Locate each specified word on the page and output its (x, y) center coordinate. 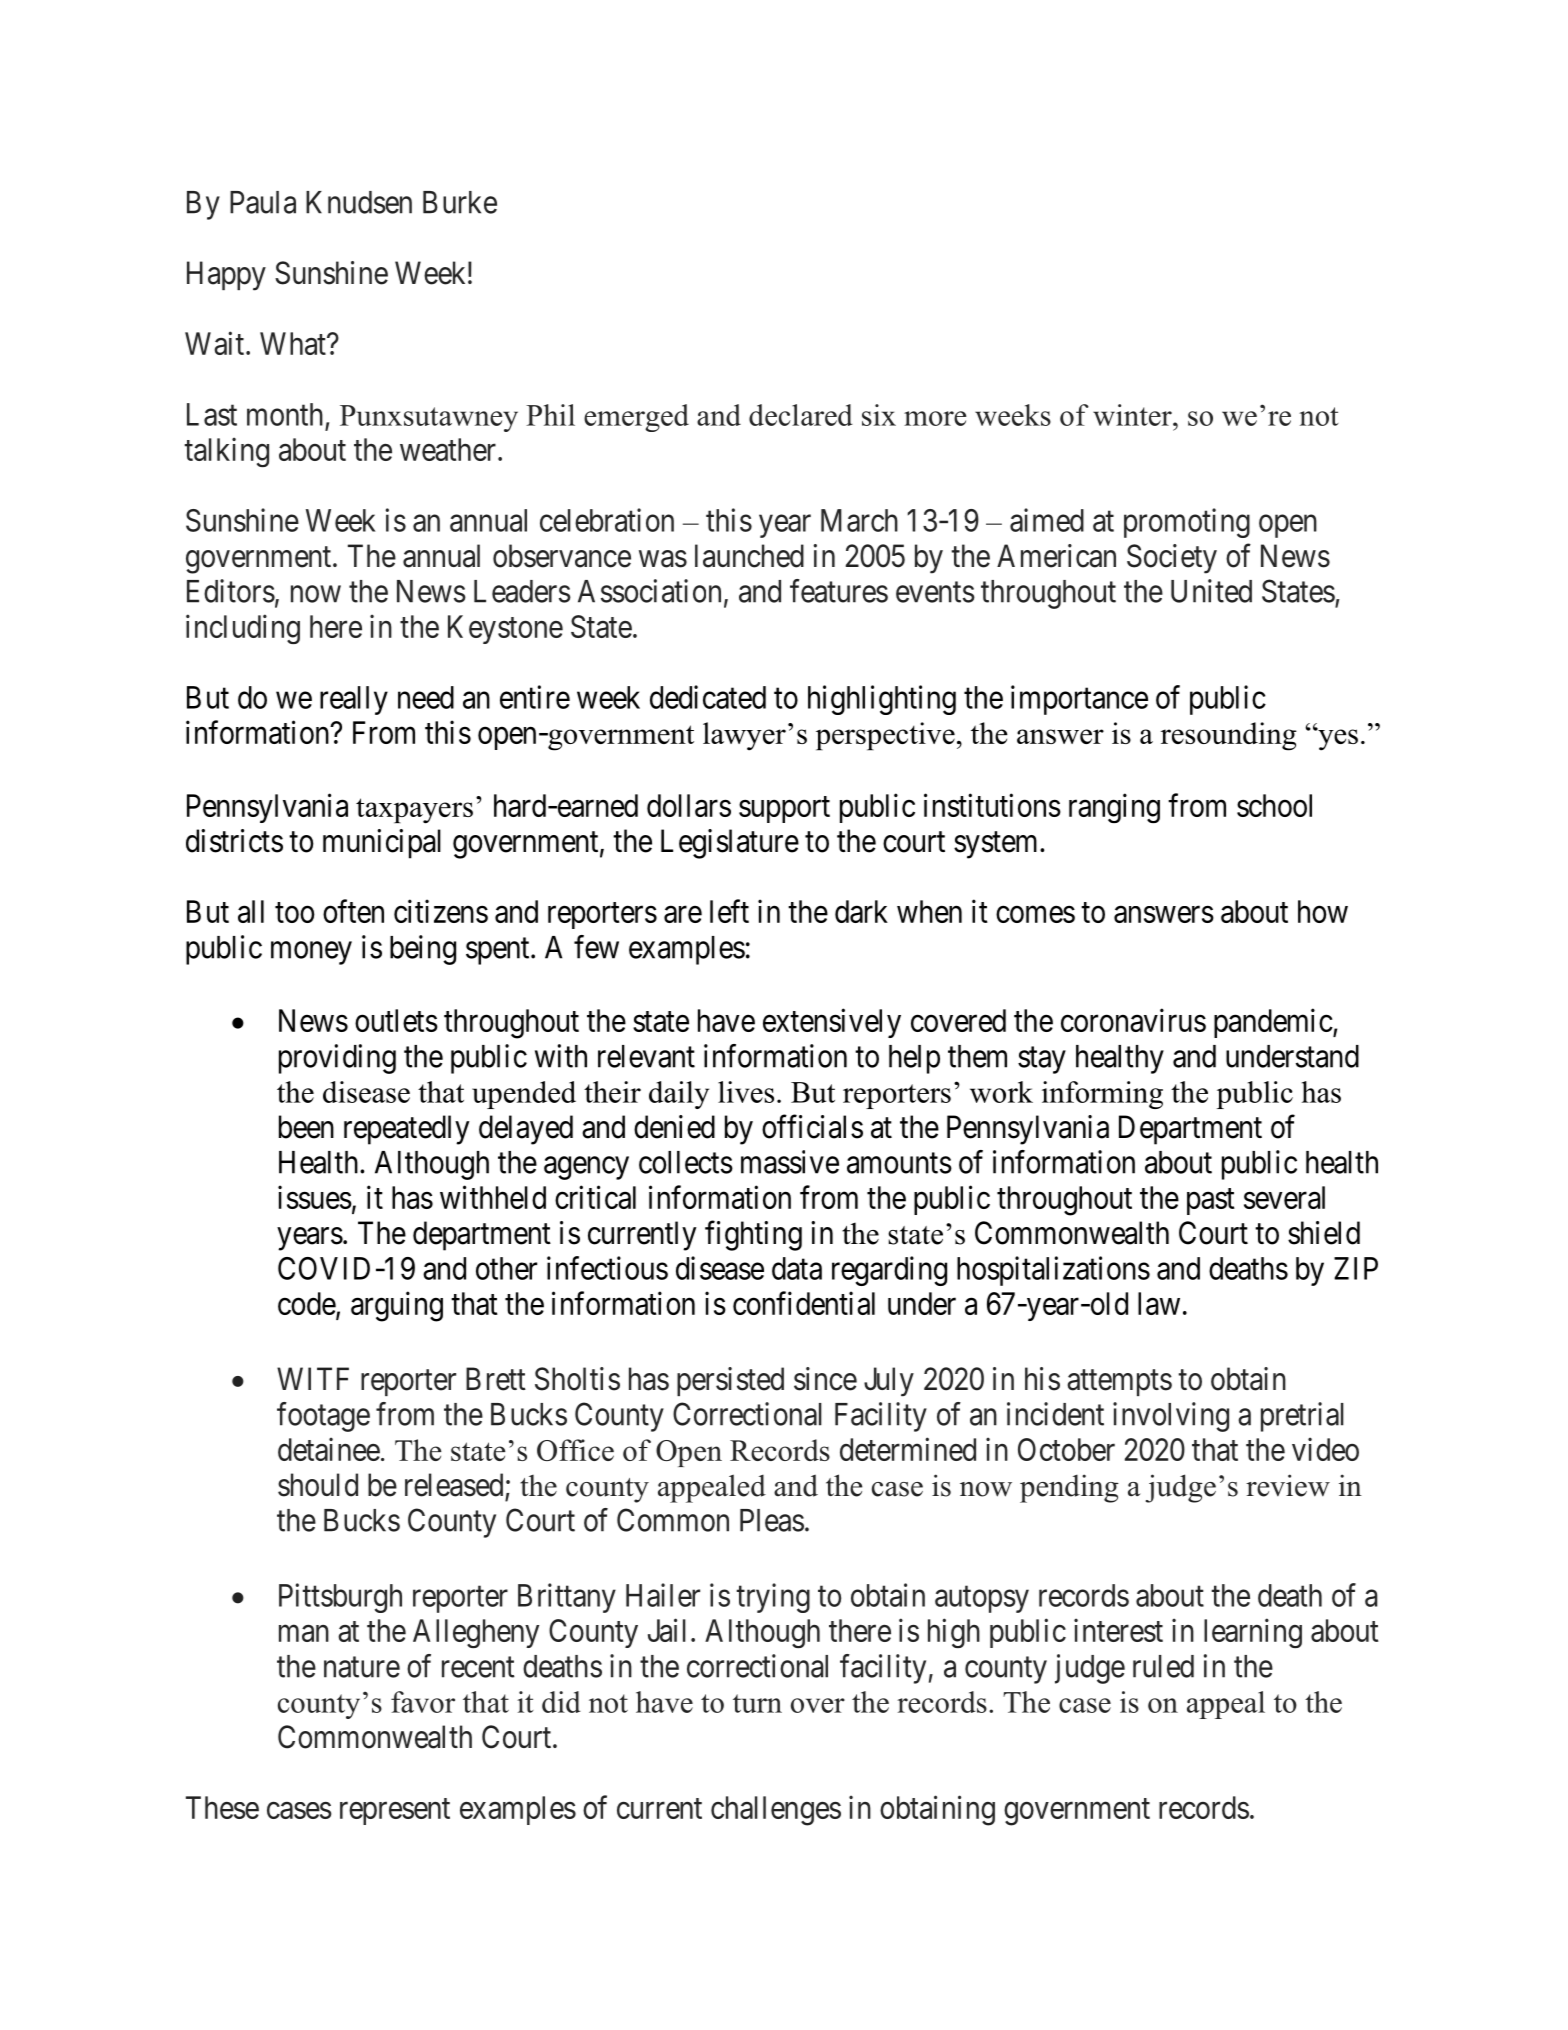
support (784, 809)
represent (395, 1811)
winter (1133, 415)
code (307, 1305)
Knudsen (359, 202)
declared (801, 415)
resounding (1229, 736)
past (1211, 1201)
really (354, 700)
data (797, 1268)
